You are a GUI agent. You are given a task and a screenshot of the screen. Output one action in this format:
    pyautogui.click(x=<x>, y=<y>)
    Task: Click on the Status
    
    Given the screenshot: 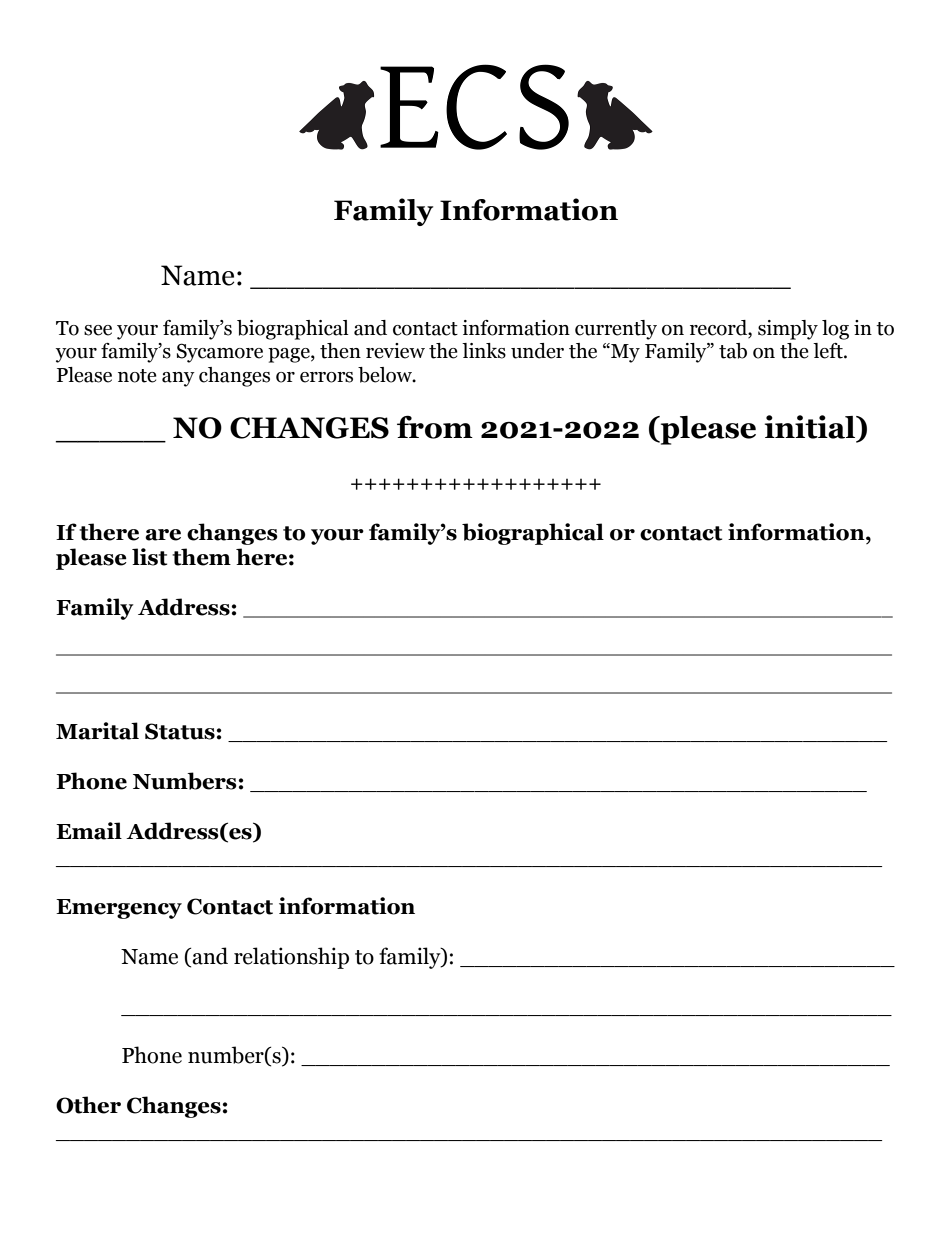 What is the action you would take?
    pyautogui.click(x=181, y=731)
